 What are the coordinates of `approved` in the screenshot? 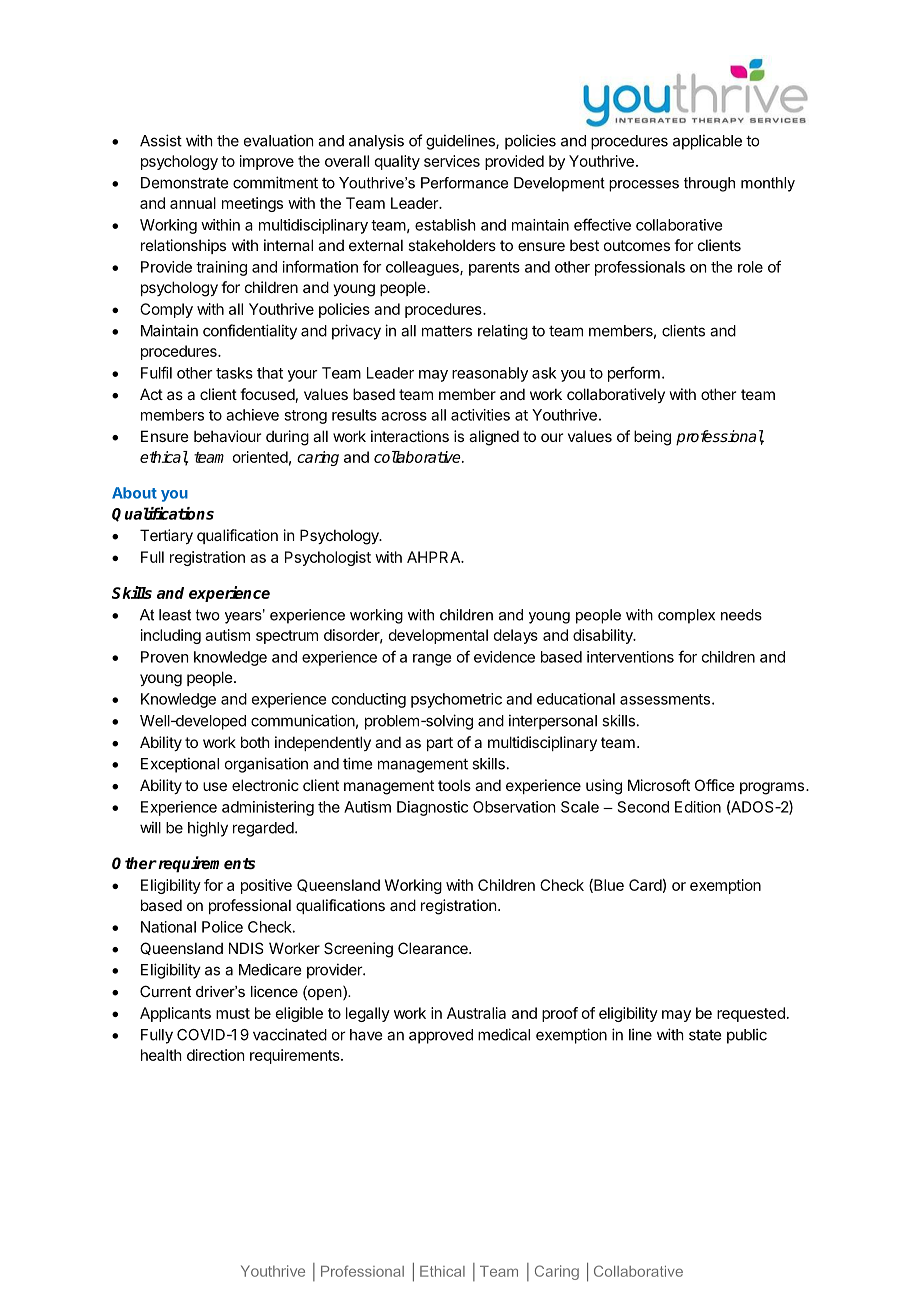 It's located at (441, 1036).
